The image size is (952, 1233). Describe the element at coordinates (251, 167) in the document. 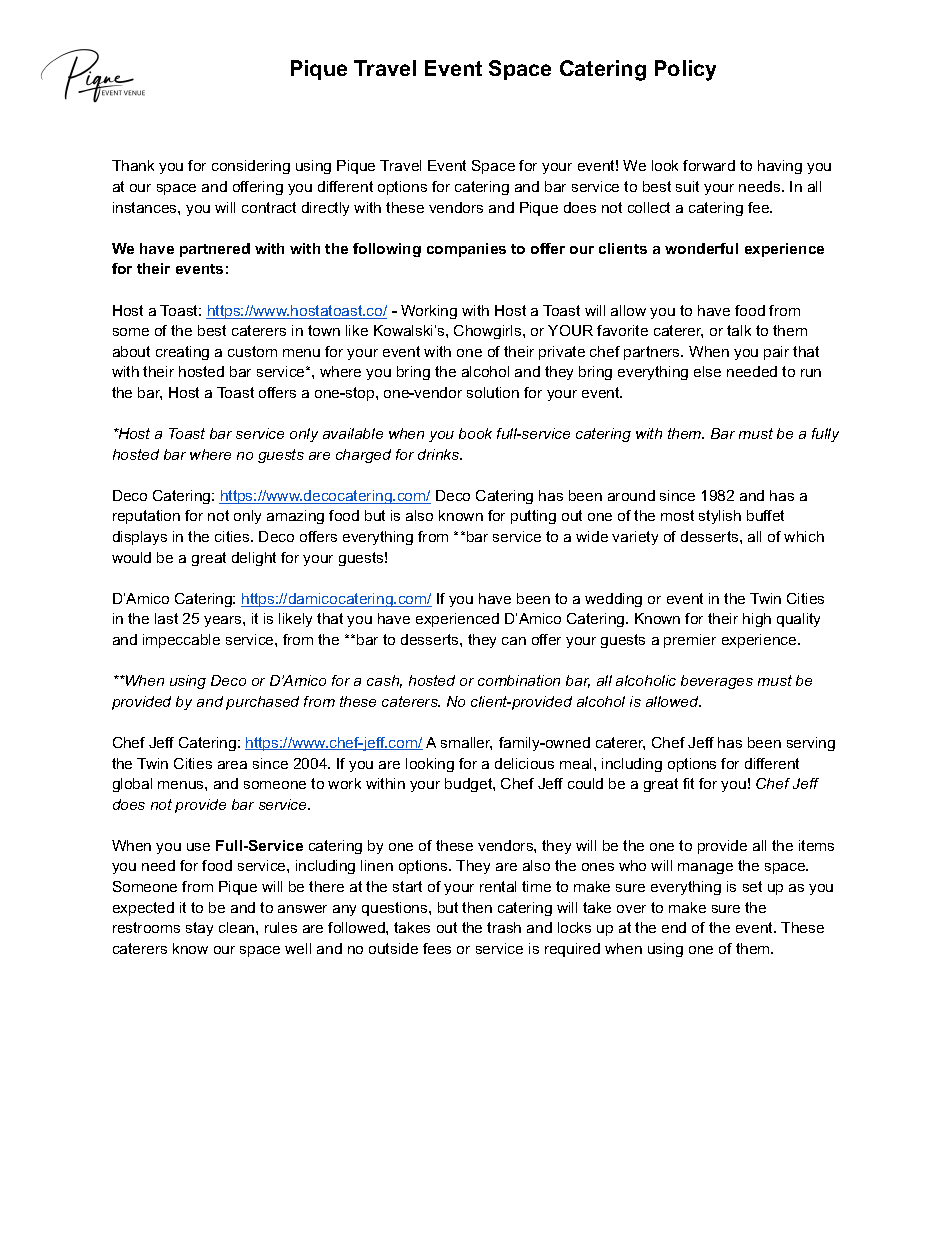

I see `considering` at that location.
